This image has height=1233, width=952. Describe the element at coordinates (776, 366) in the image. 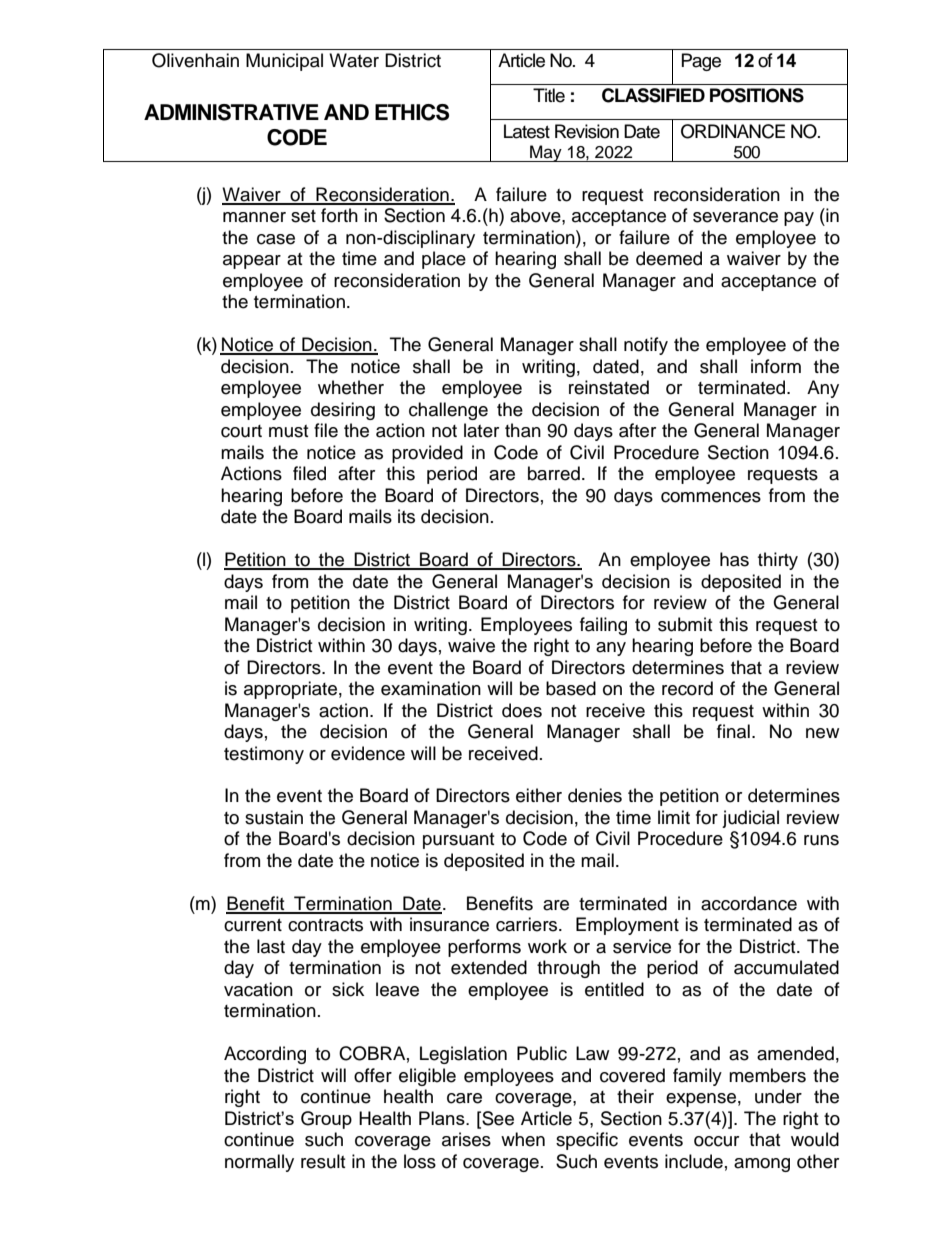

I see `inform` at that location.
